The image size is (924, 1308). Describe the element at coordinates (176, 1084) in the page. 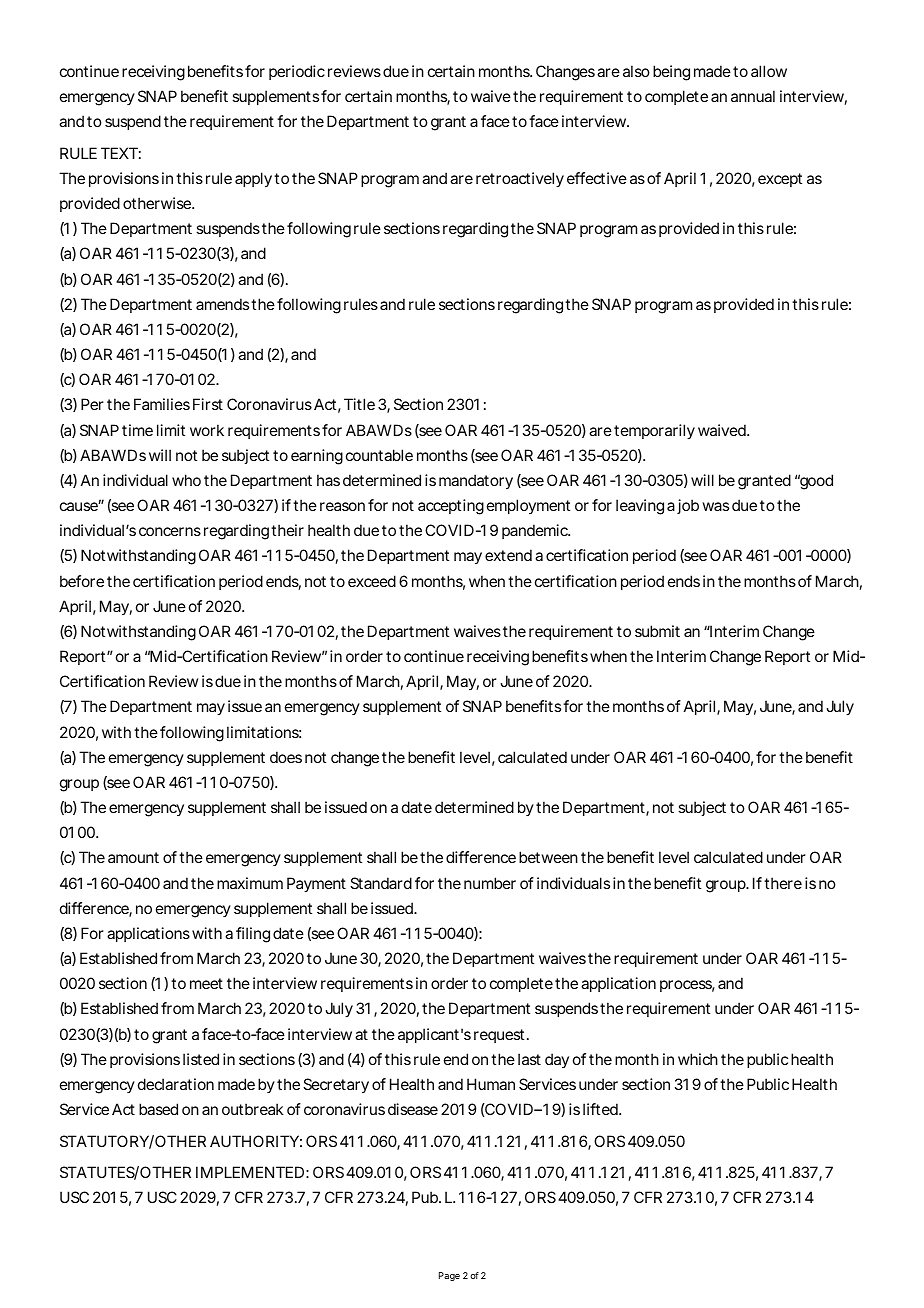

I see `declaration` at that location.
